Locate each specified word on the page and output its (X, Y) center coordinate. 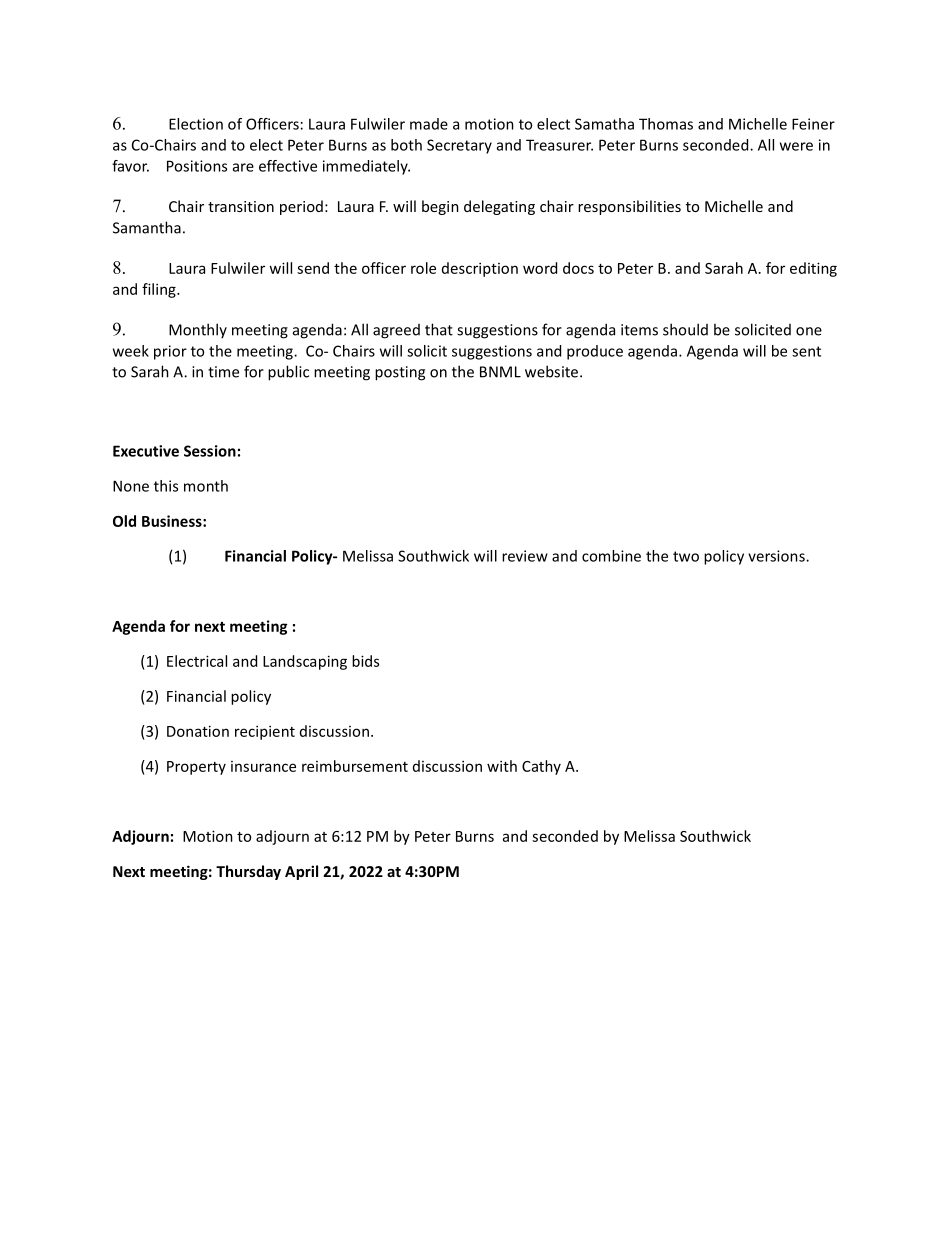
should (685, 329)
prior (170, 352)
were (796, 146)
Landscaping (305, 662)
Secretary (459, 146)
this (166, 486)
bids (365, 661)
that (439, 329)
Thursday (248, 872)
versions (777, 556)
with (502, 766)
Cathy (541, 767)
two (686, 556)
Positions (197, 166)
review (525, 556)
